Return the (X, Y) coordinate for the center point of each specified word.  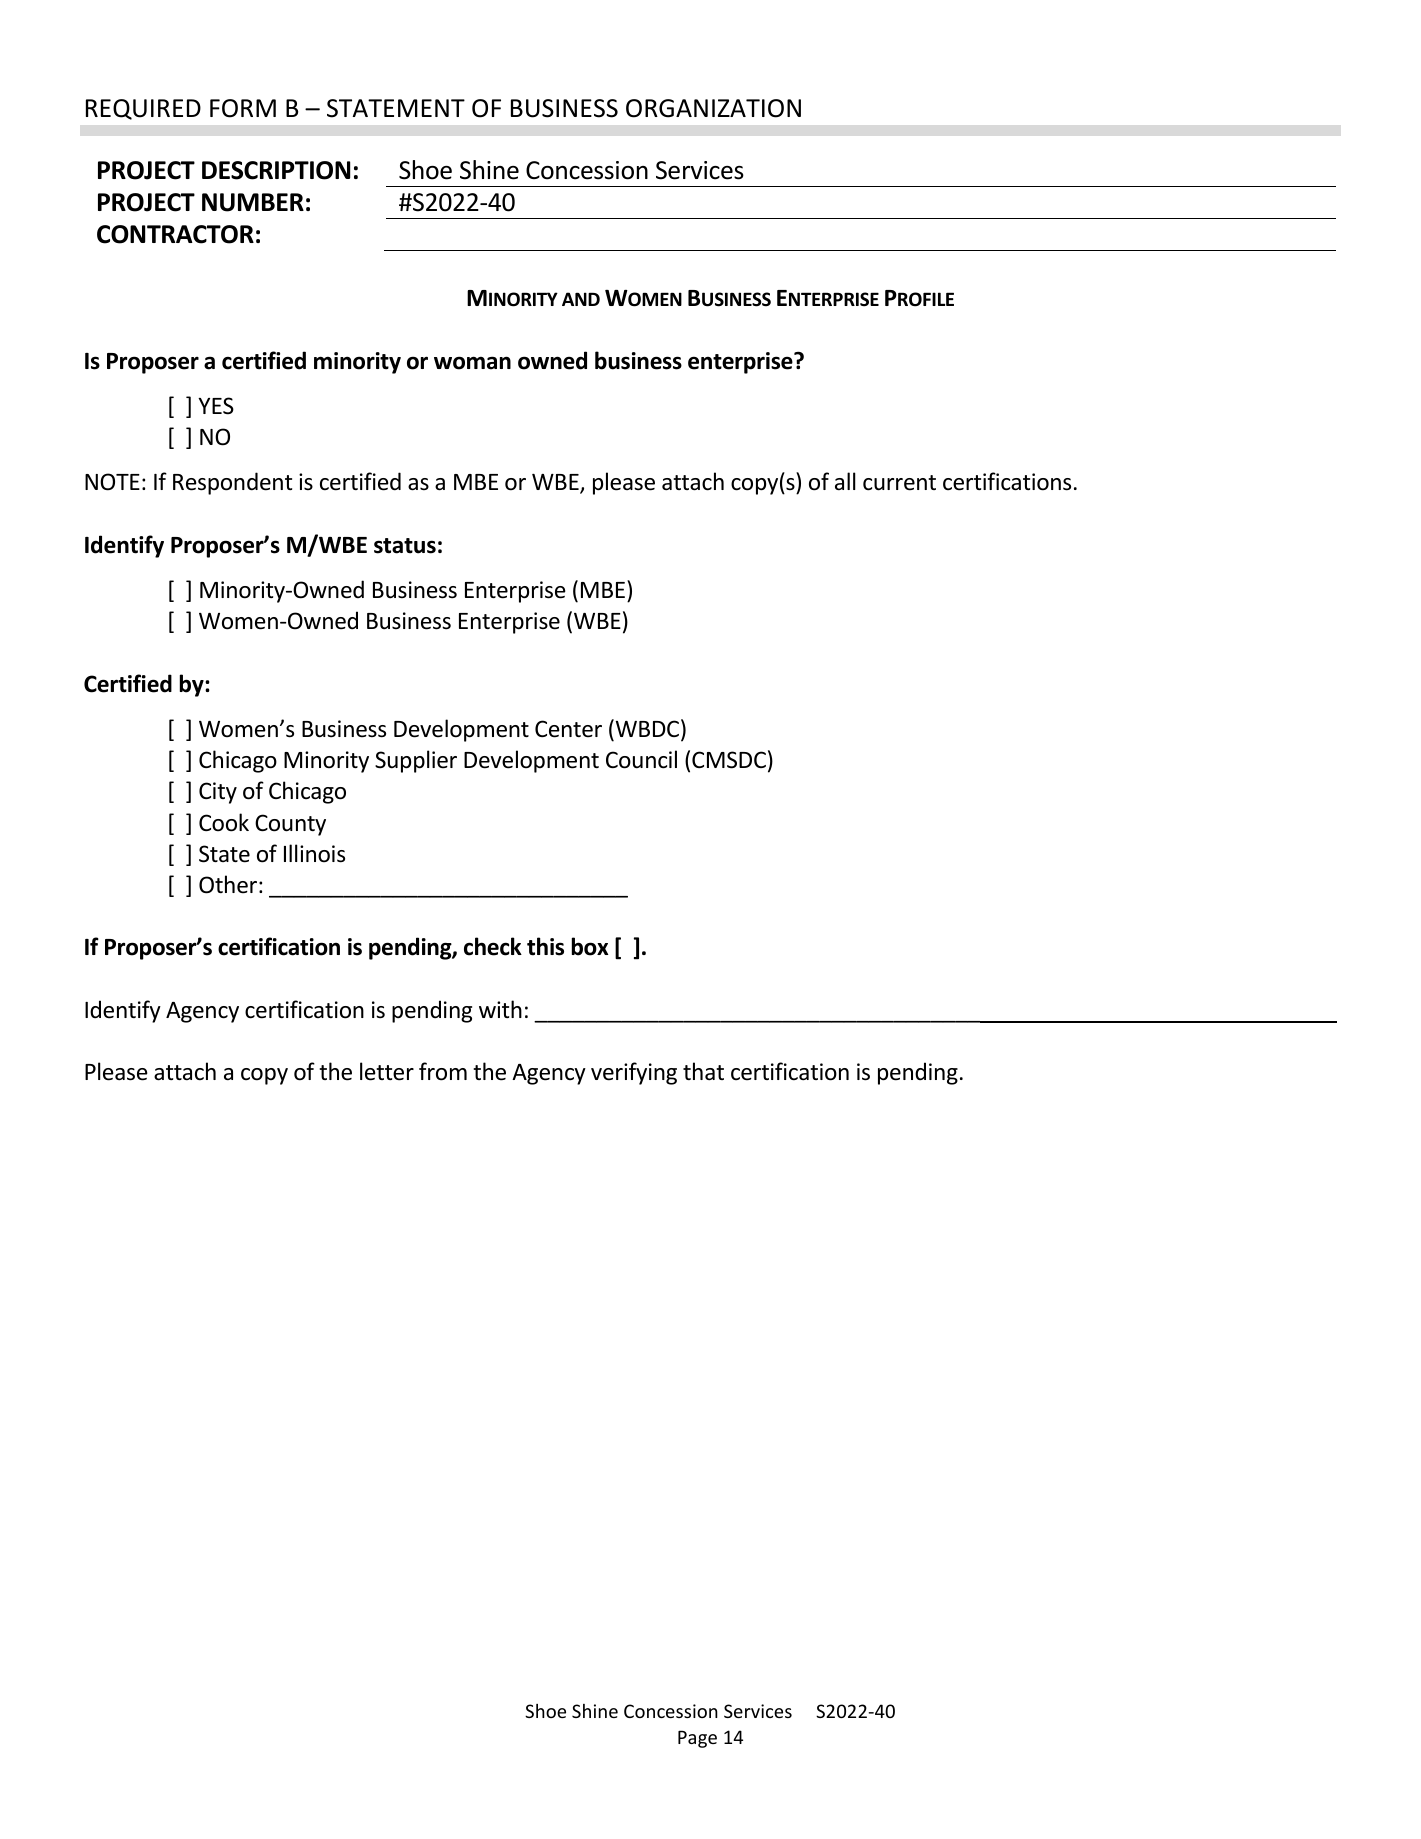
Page (697, 1739)
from (443, 1071)
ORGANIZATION (713, 108)
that (703, 1071)
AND (581, 299)
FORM (243, 108)
